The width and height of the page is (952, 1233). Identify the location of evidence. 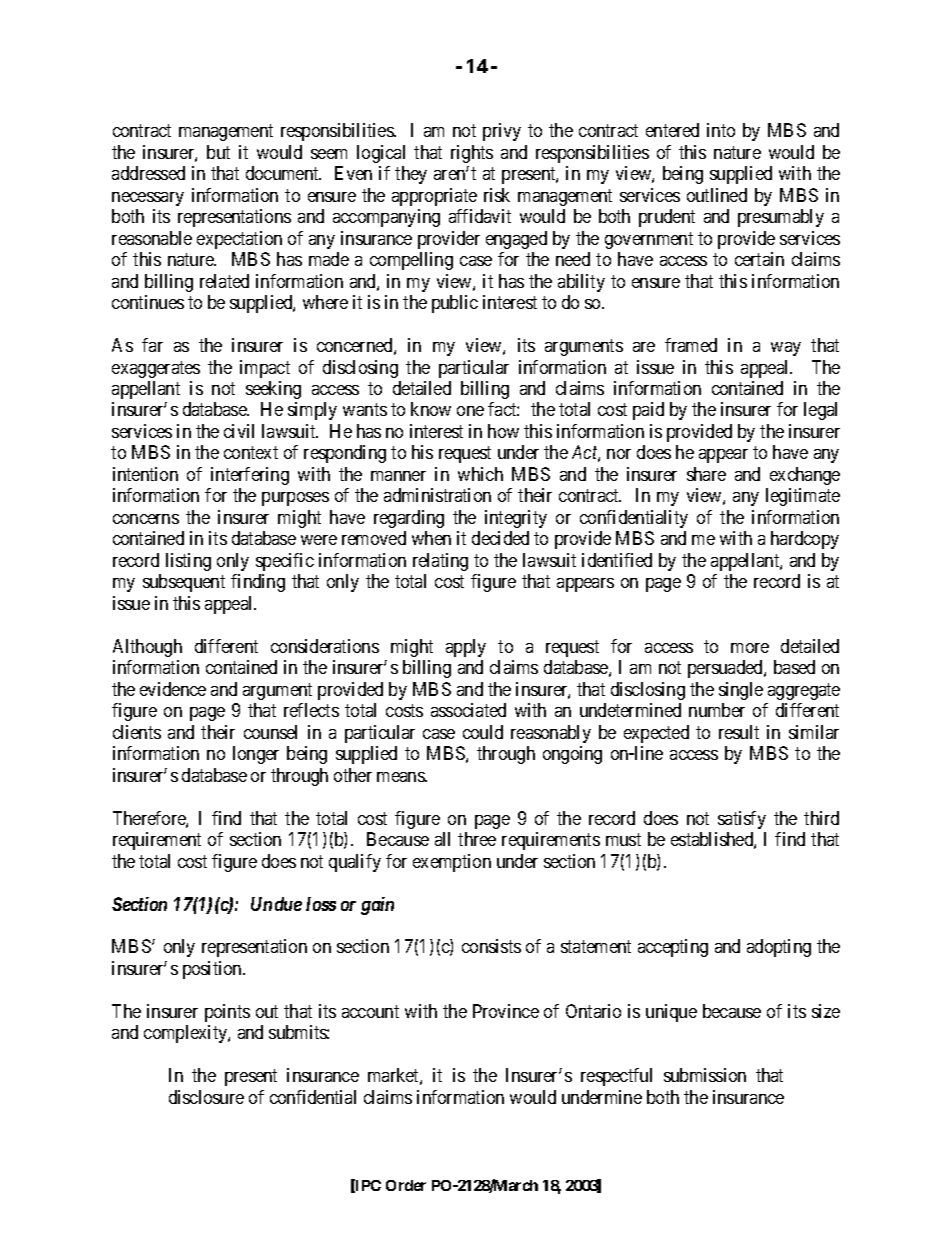
(173, 689).
